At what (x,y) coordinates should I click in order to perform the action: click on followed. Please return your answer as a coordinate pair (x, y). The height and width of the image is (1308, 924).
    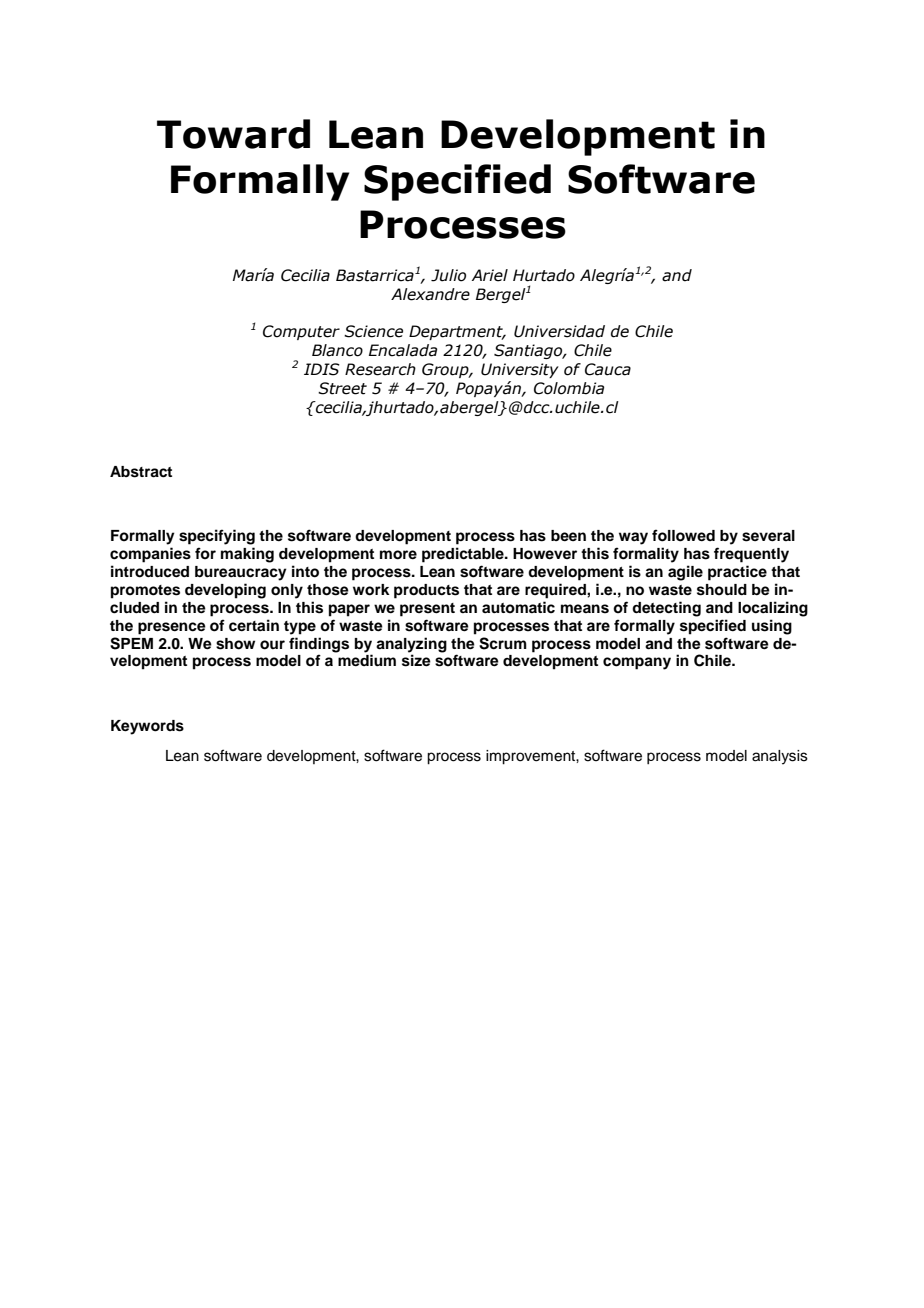
    Looking at the image, I should click on (683, 535).
